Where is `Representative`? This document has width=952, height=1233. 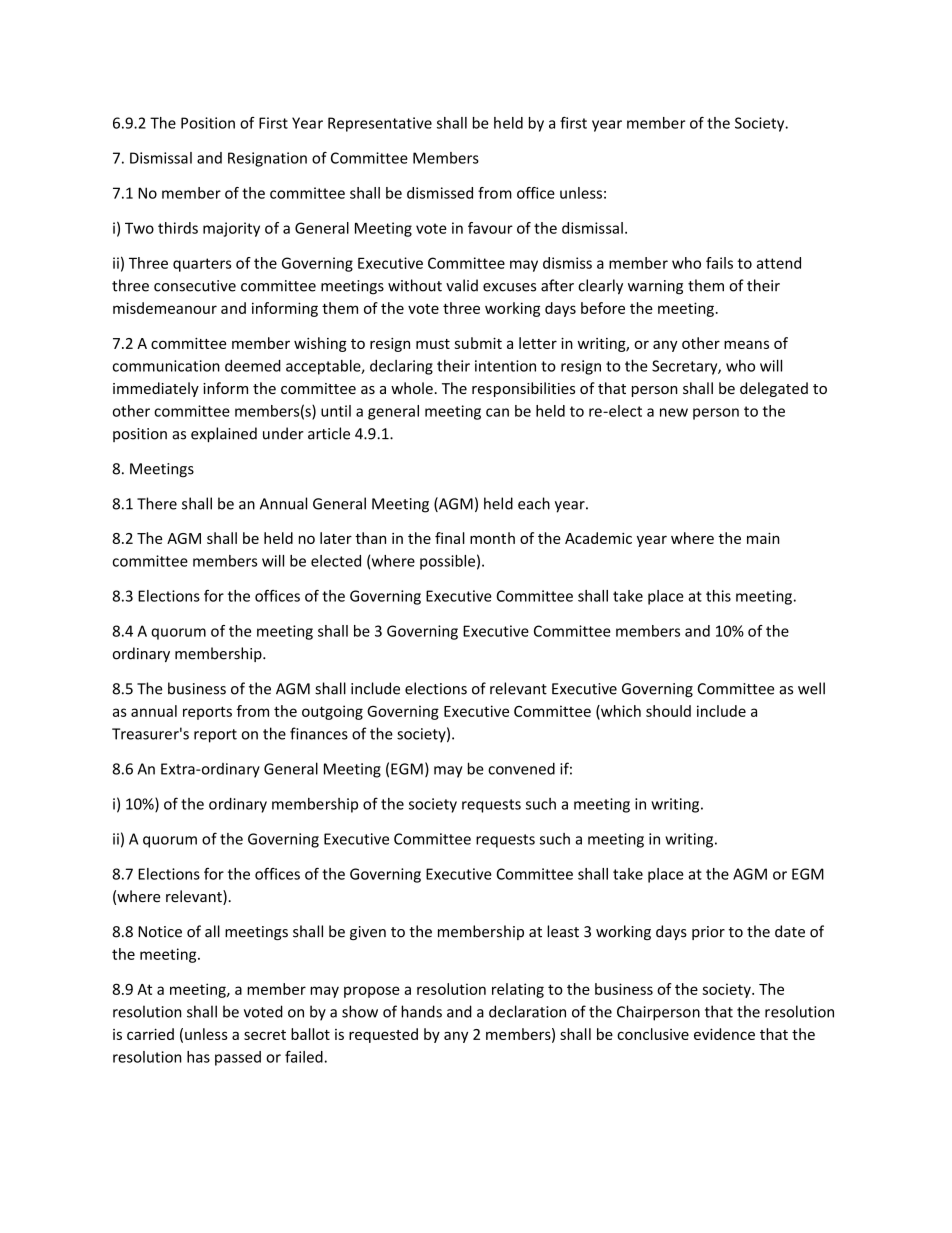 Representative is located at coordinates (380, 124).
